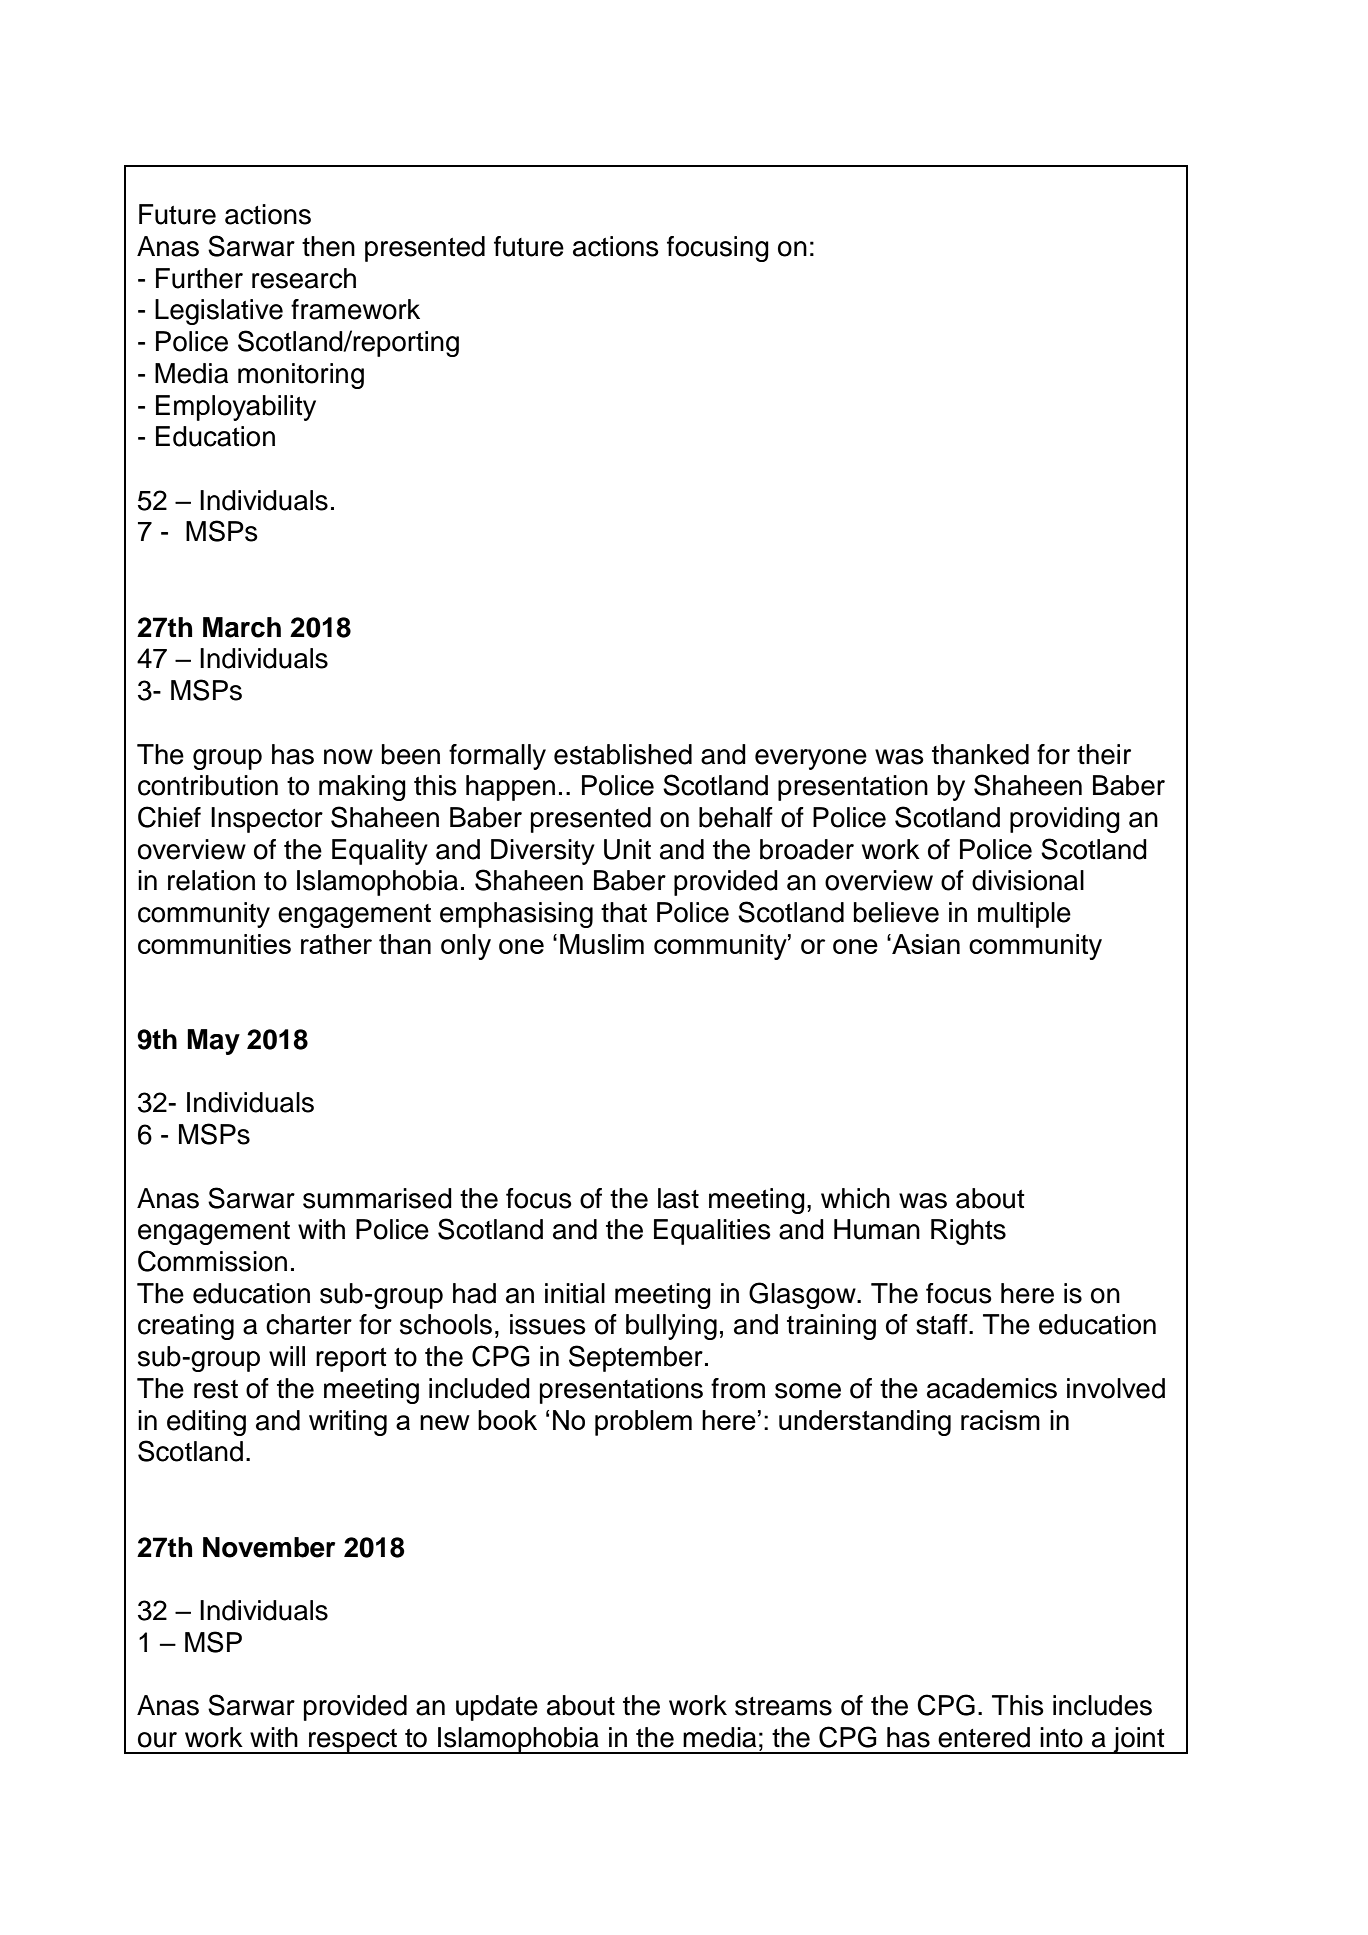  I want to click on respect, so click(353, 1741).
